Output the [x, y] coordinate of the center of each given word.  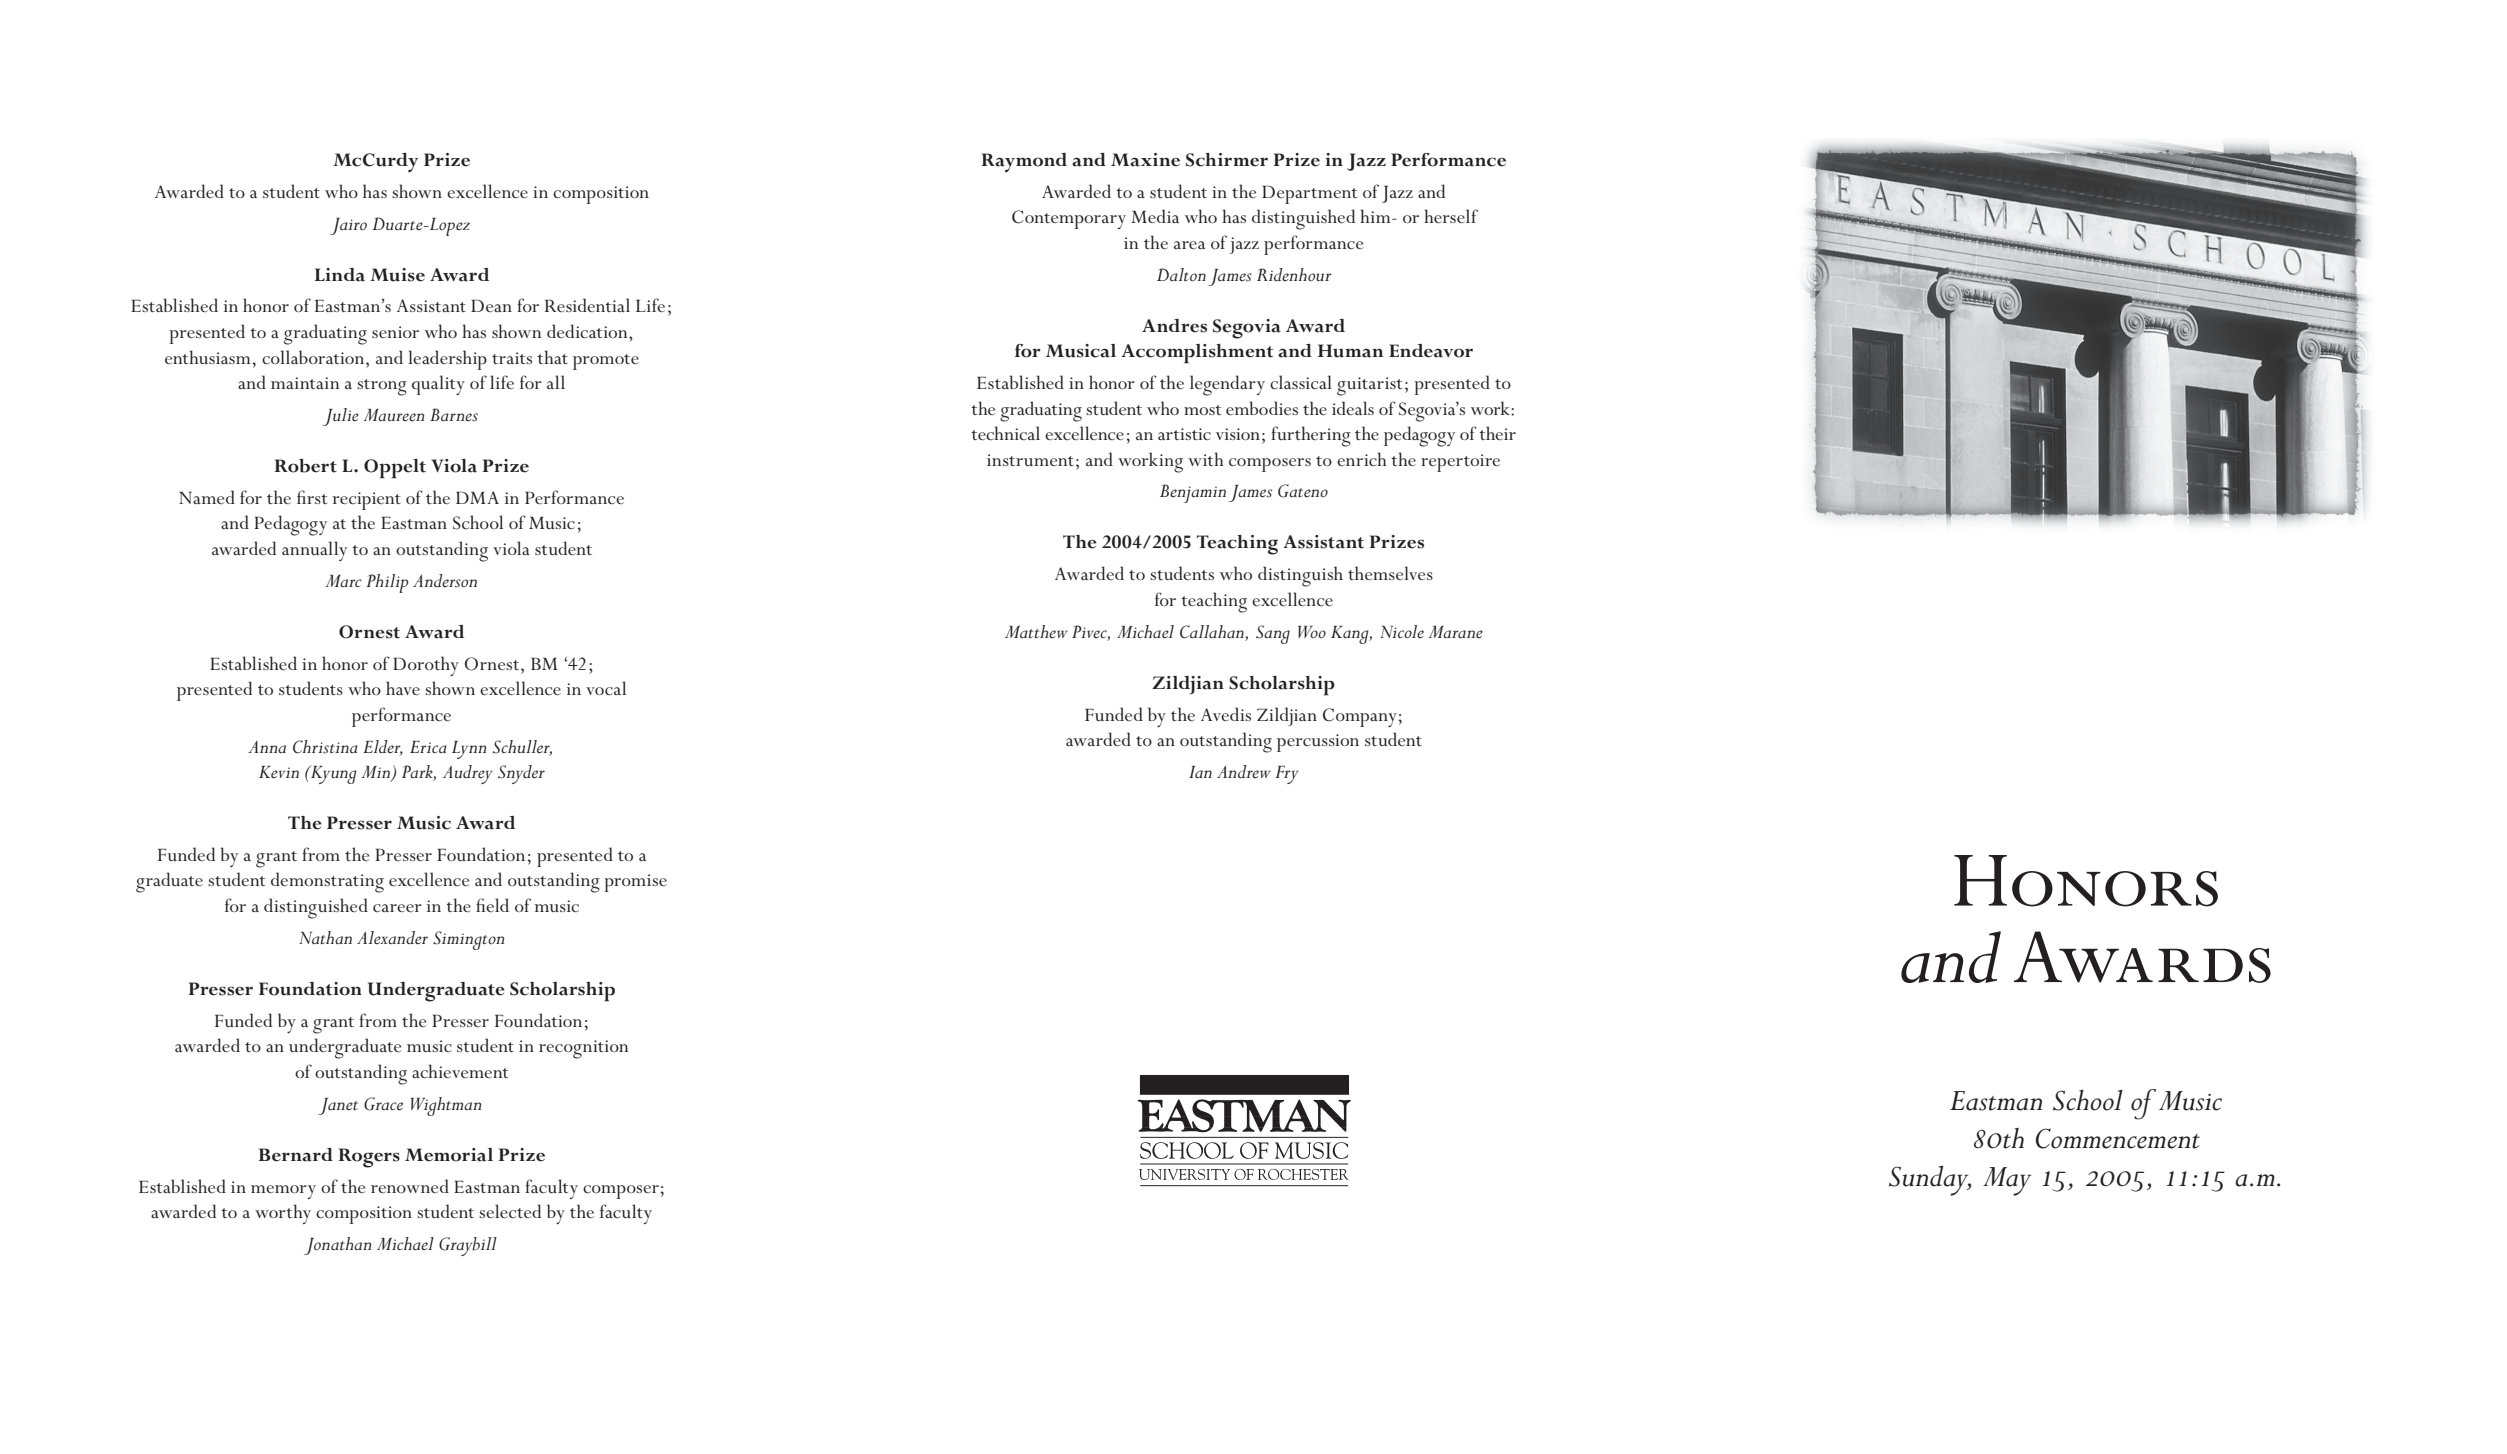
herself [1451, 216]
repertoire [1460, 463]
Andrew [1244, 771]
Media [1155, 216]
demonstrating [327, 882]
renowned [410, 1186]
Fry [1287, 775]
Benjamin [1193, 493]
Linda [340, 275]
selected [510, 1211]
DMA [477, 497]
